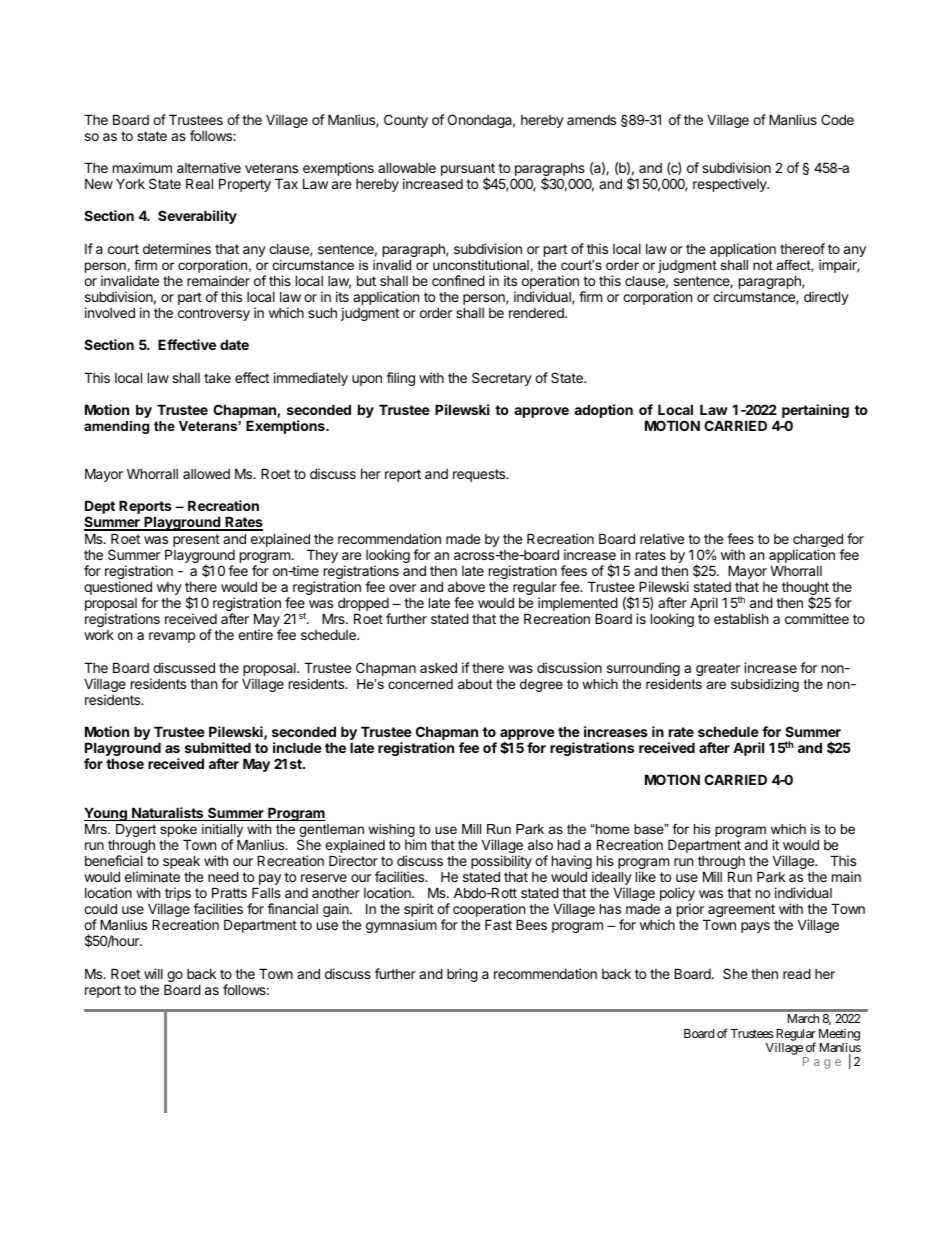 The image size is (952, 1233). What do you see at coordinates (206, 474) in the screenshot?
I see `allowed` at bounding box center [206, 474].
